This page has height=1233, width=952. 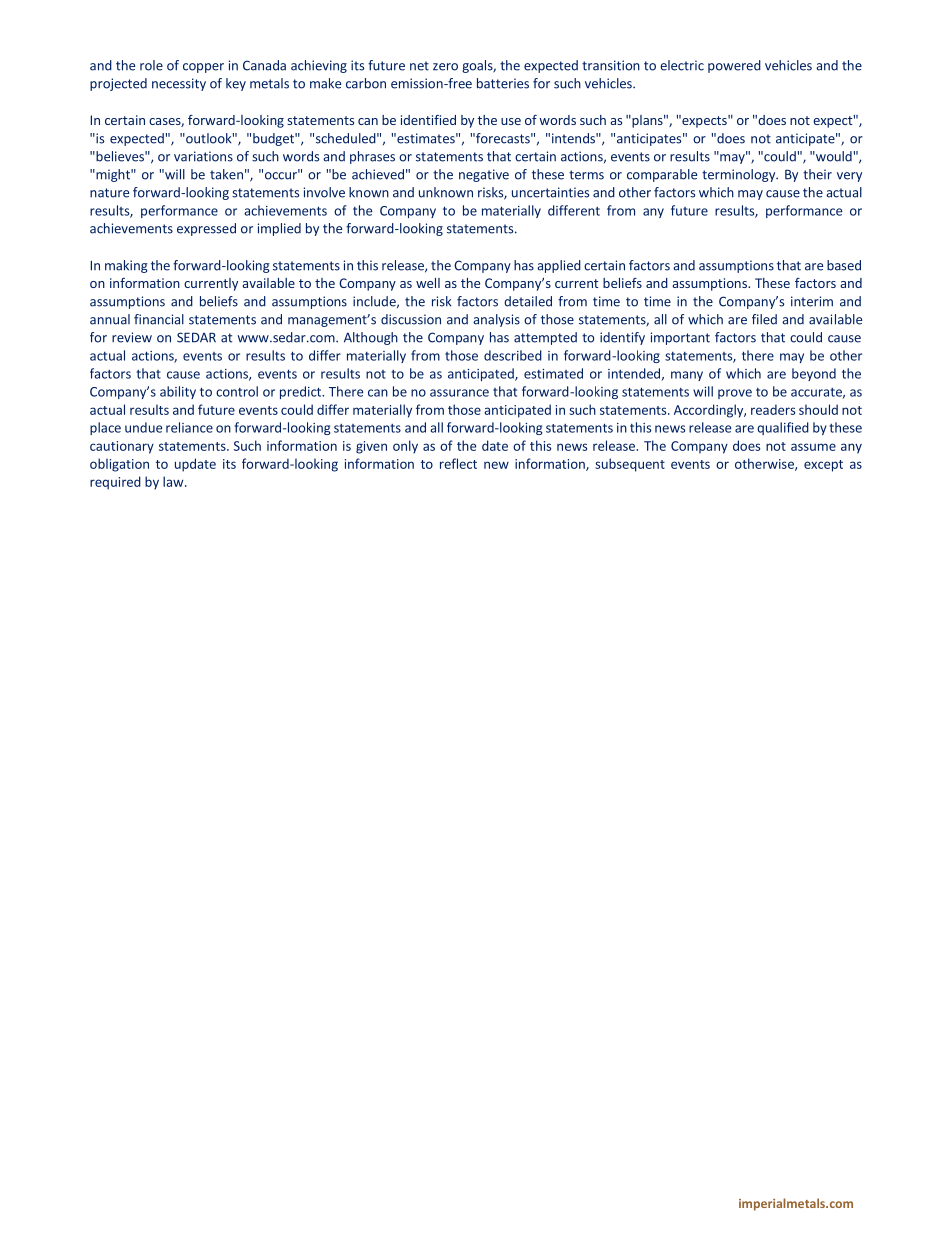 What do you see at coordinates (503, 83) in the page?
I see `batteries` at bounding box center [503, 83].
